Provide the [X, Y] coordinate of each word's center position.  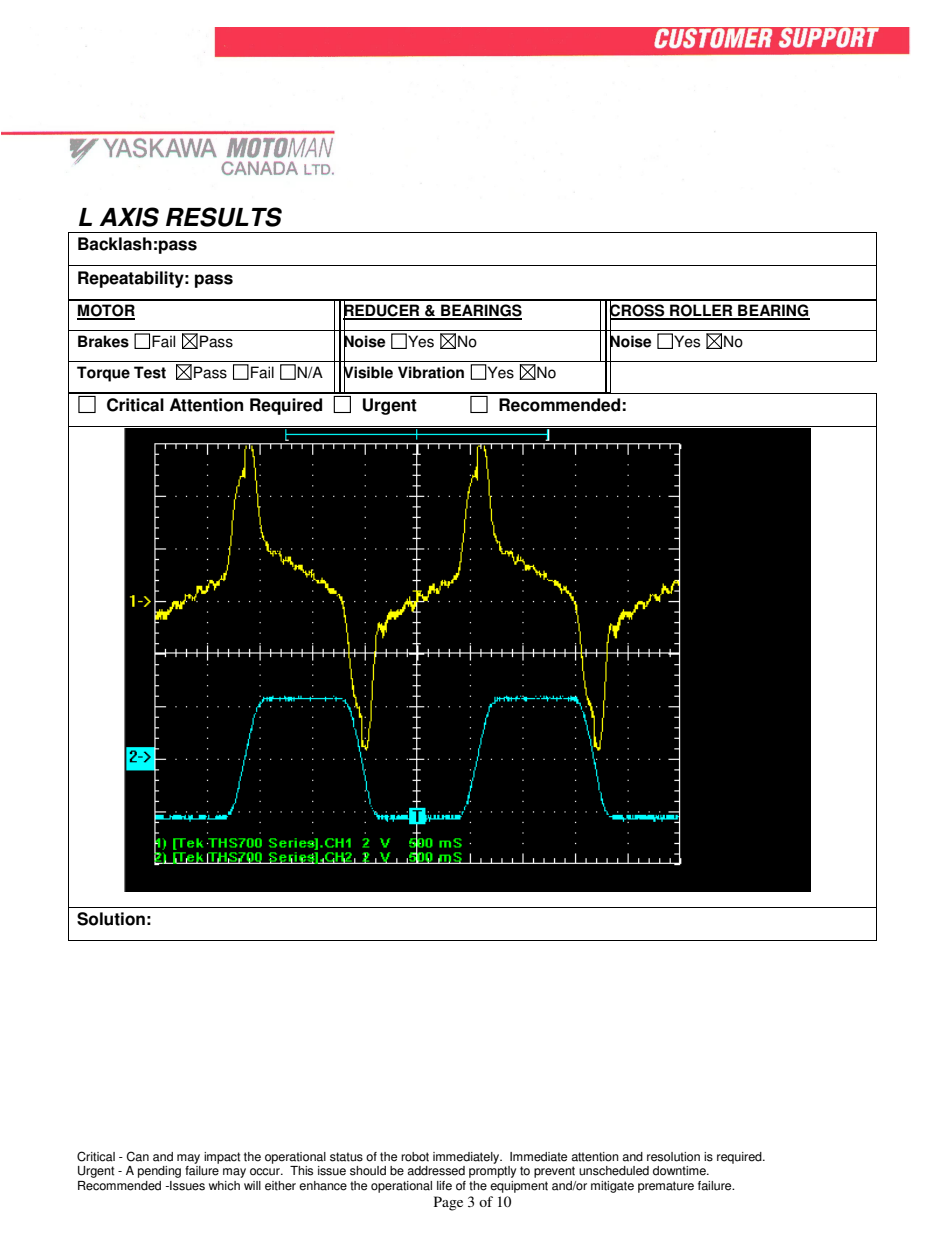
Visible [368, 372]
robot [415, 1157]
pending [159, 1172]
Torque [103, 374]
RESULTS [224, 217]
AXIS [129, 217]
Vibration [431, 372]
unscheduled [614, 1171]
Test [150, 372]
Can [138, 1156]
